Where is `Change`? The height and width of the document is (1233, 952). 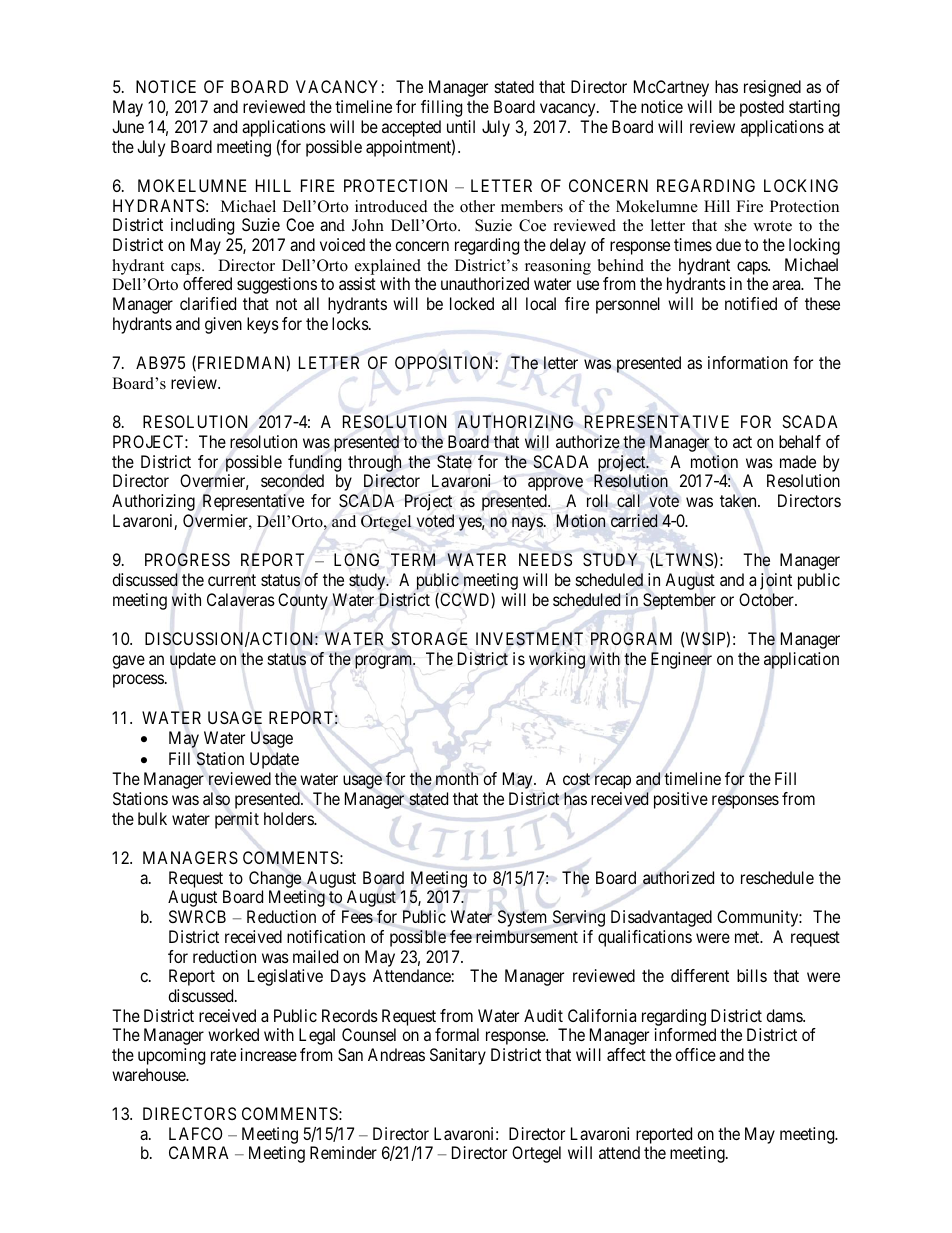
Change is located at coordinates (275, 879).
